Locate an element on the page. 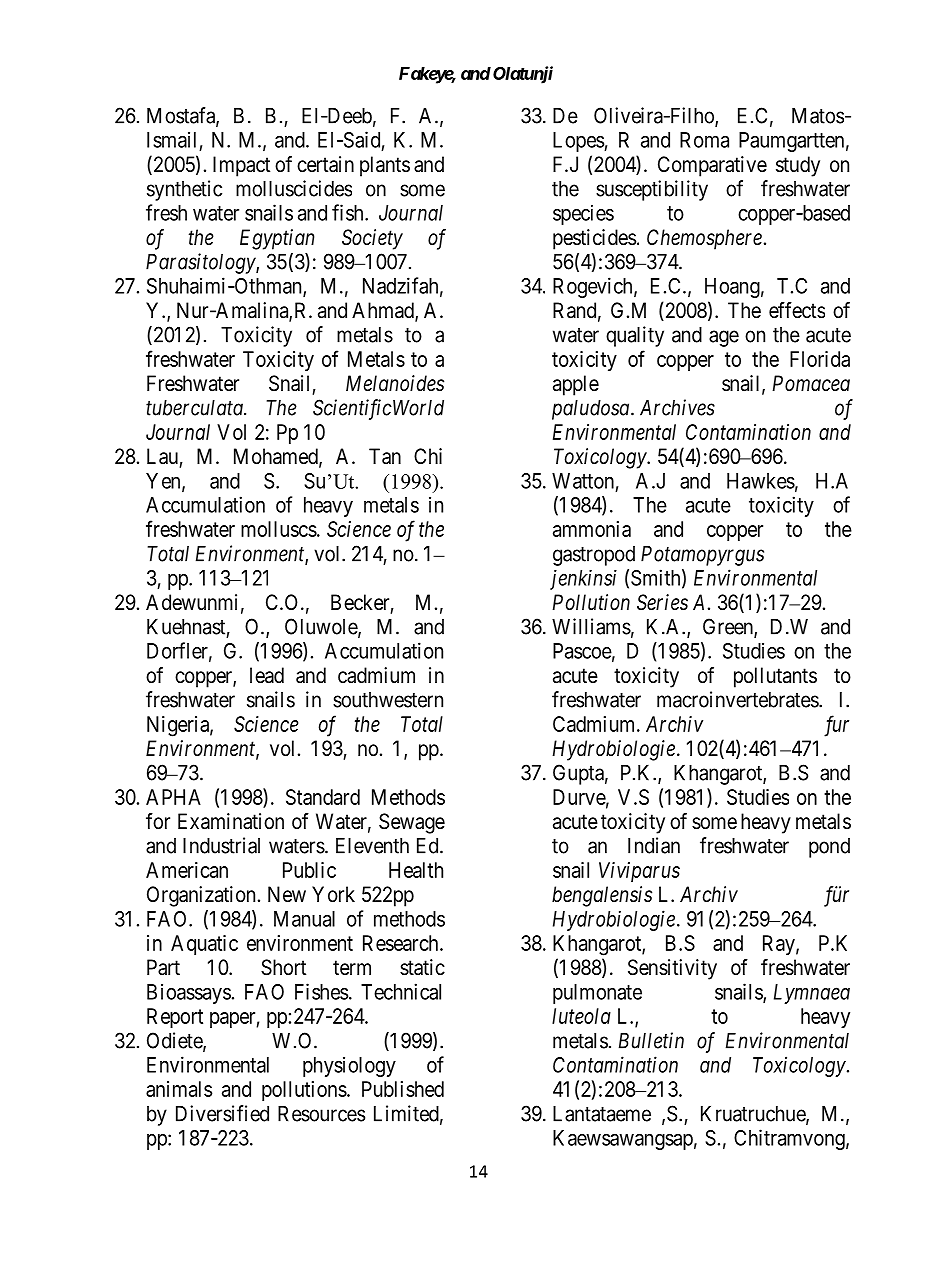  Lau is located at coordinates (162, 456).
